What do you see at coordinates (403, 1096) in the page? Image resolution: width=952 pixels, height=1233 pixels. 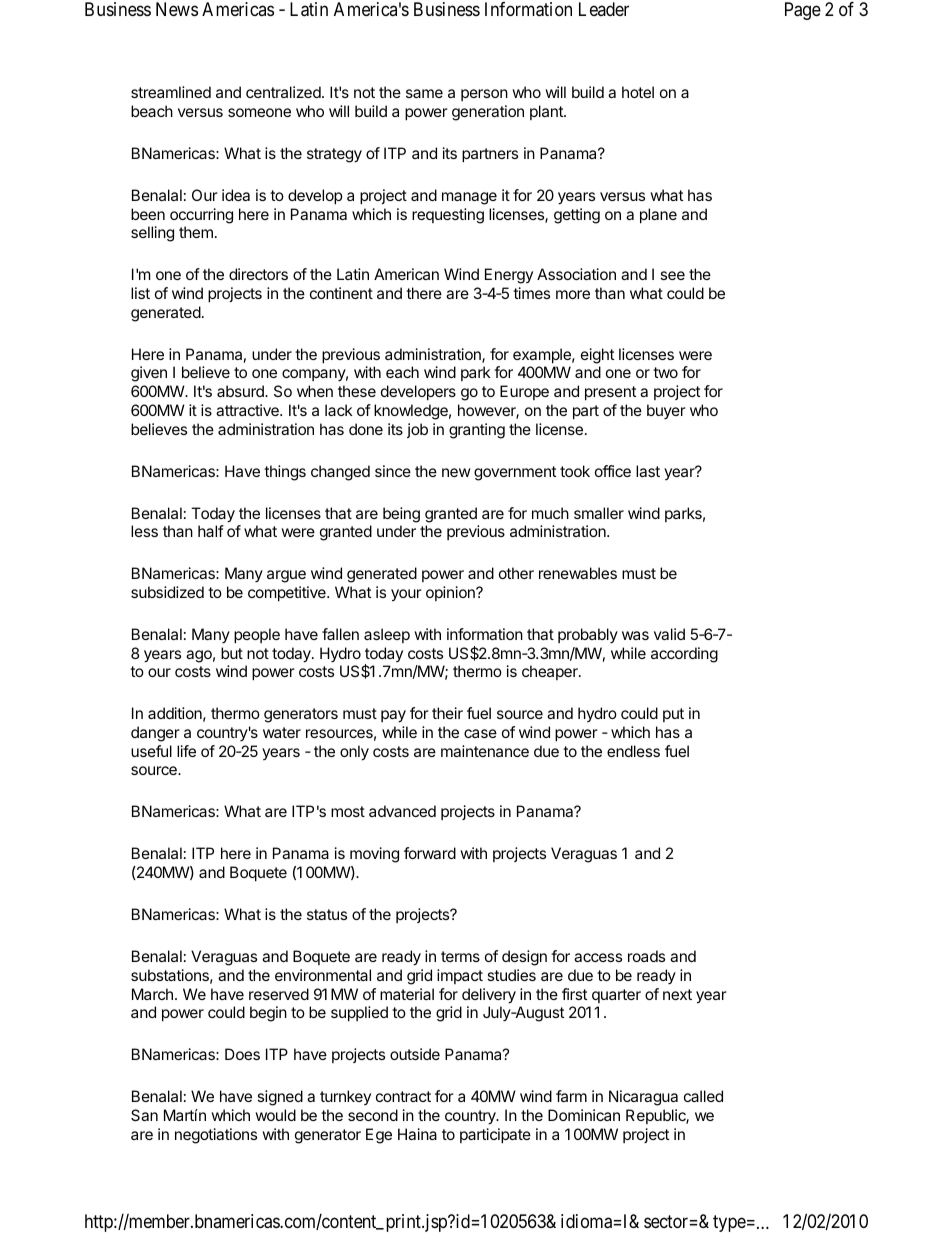 I see `contract` at bounding box center [403, 1096].
